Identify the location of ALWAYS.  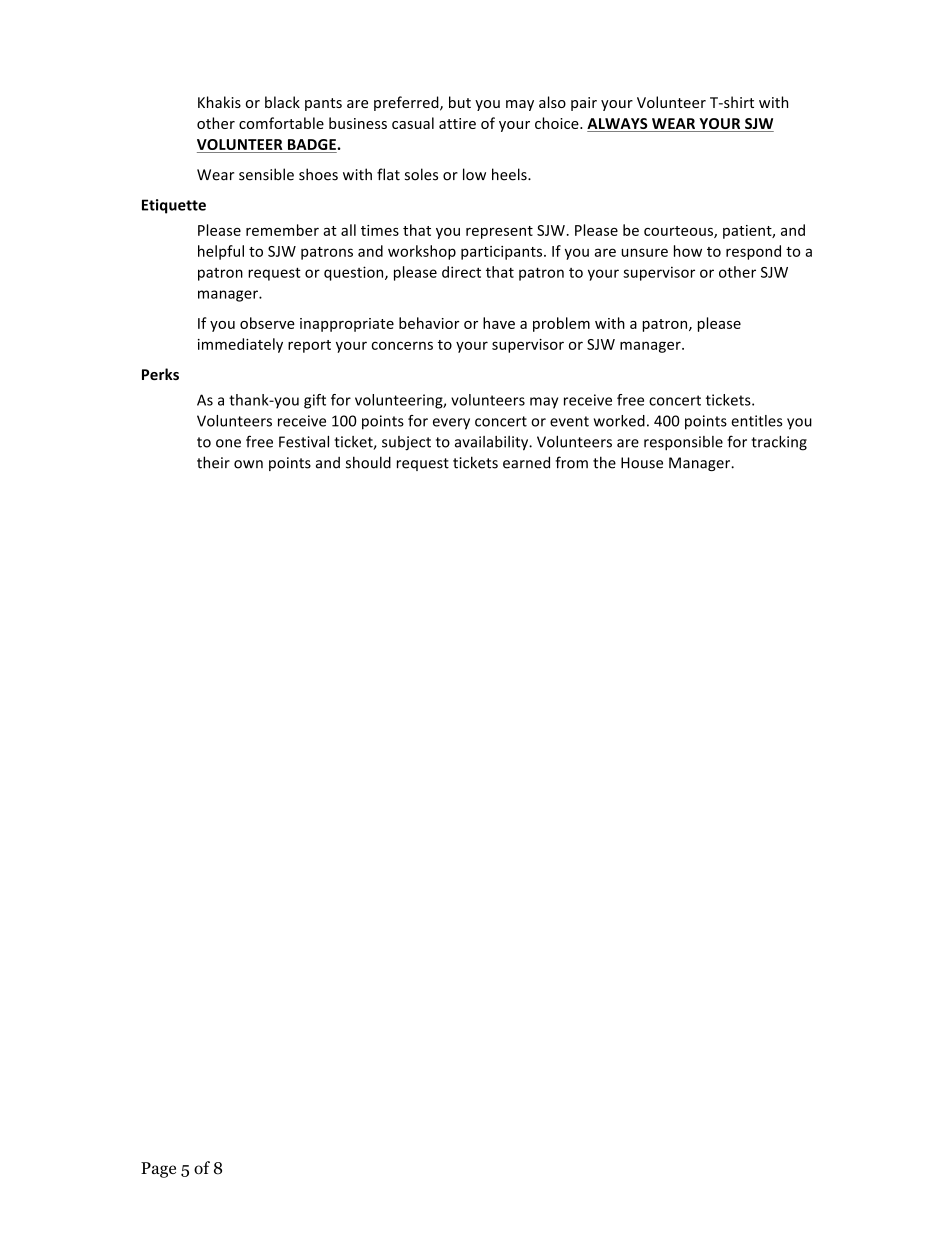
(618, 125).
